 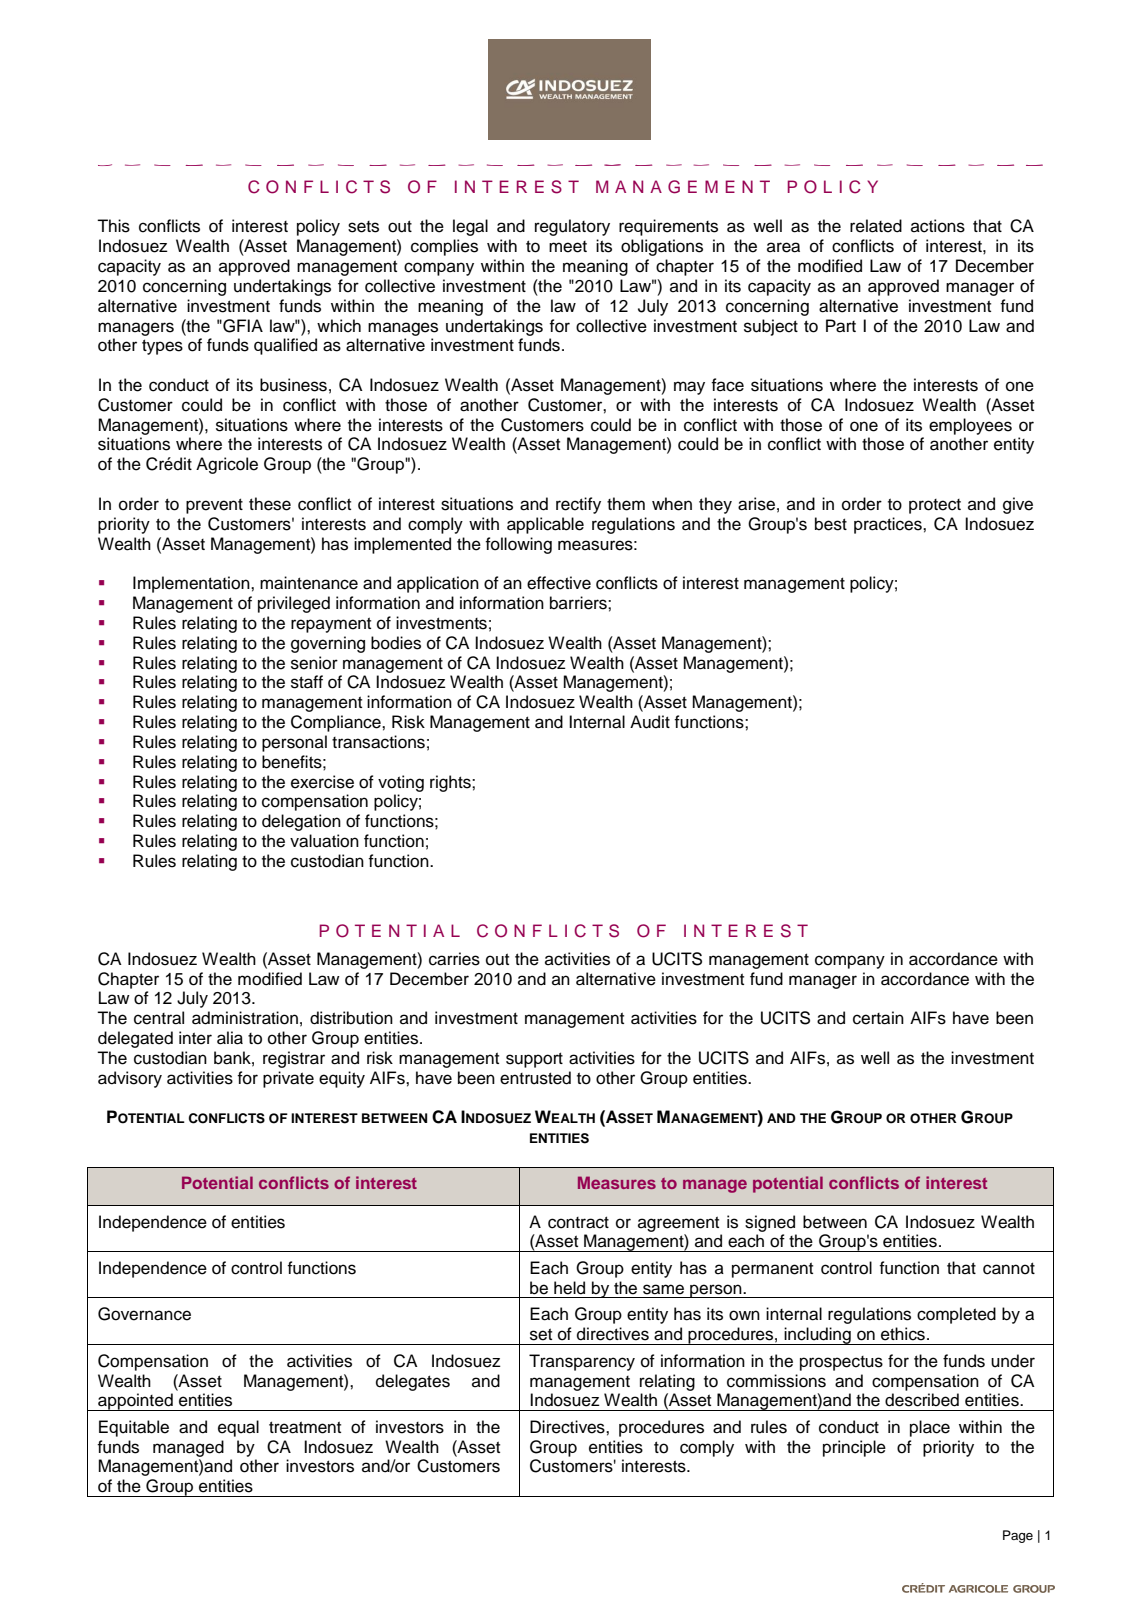 What do you see at coordinates (238, 1428) in the screenshot?
I see `equal` at bounding box center [238, 1428].
